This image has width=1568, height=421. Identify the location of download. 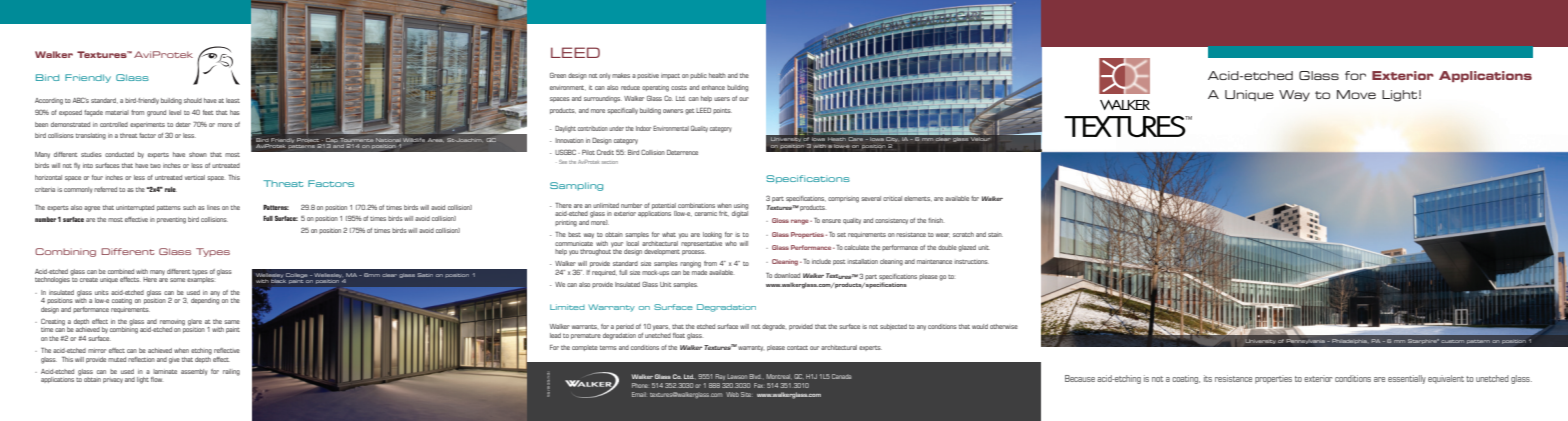
(787, 275).
